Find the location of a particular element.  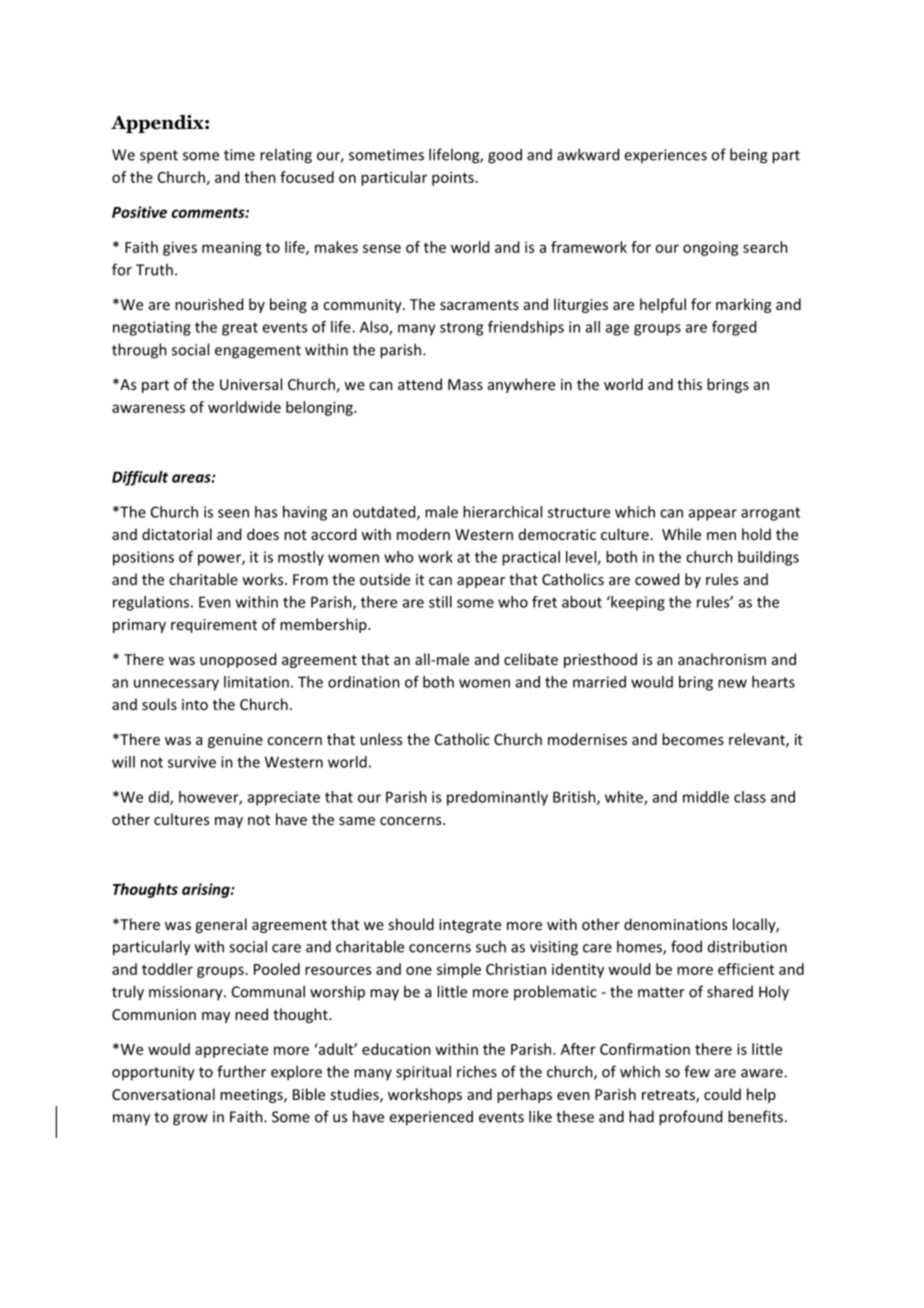

points is located at coordinates (453, 178).
